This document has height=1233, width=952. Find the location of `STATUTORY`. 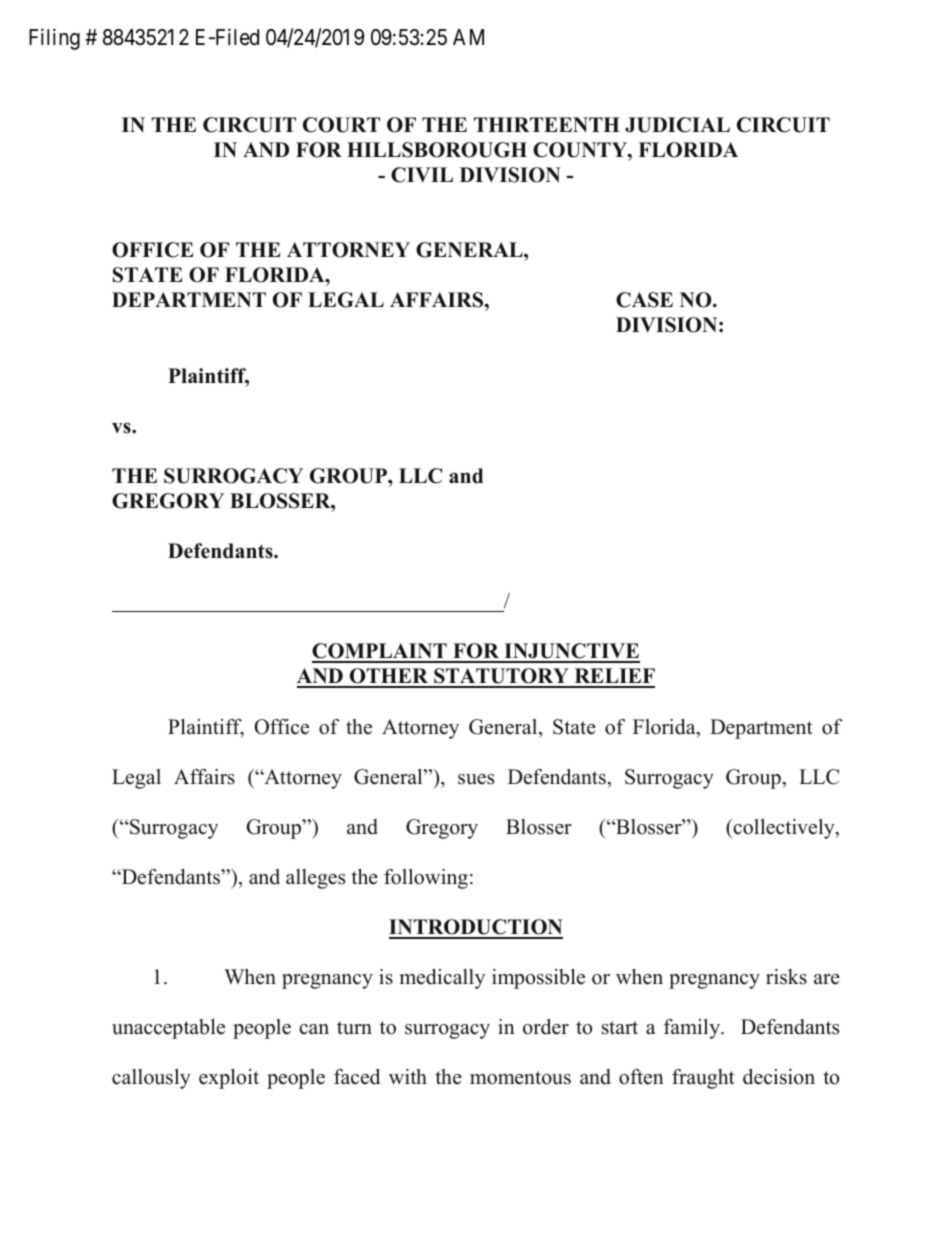

STATUTORY is located at coordinates (501, 677).
